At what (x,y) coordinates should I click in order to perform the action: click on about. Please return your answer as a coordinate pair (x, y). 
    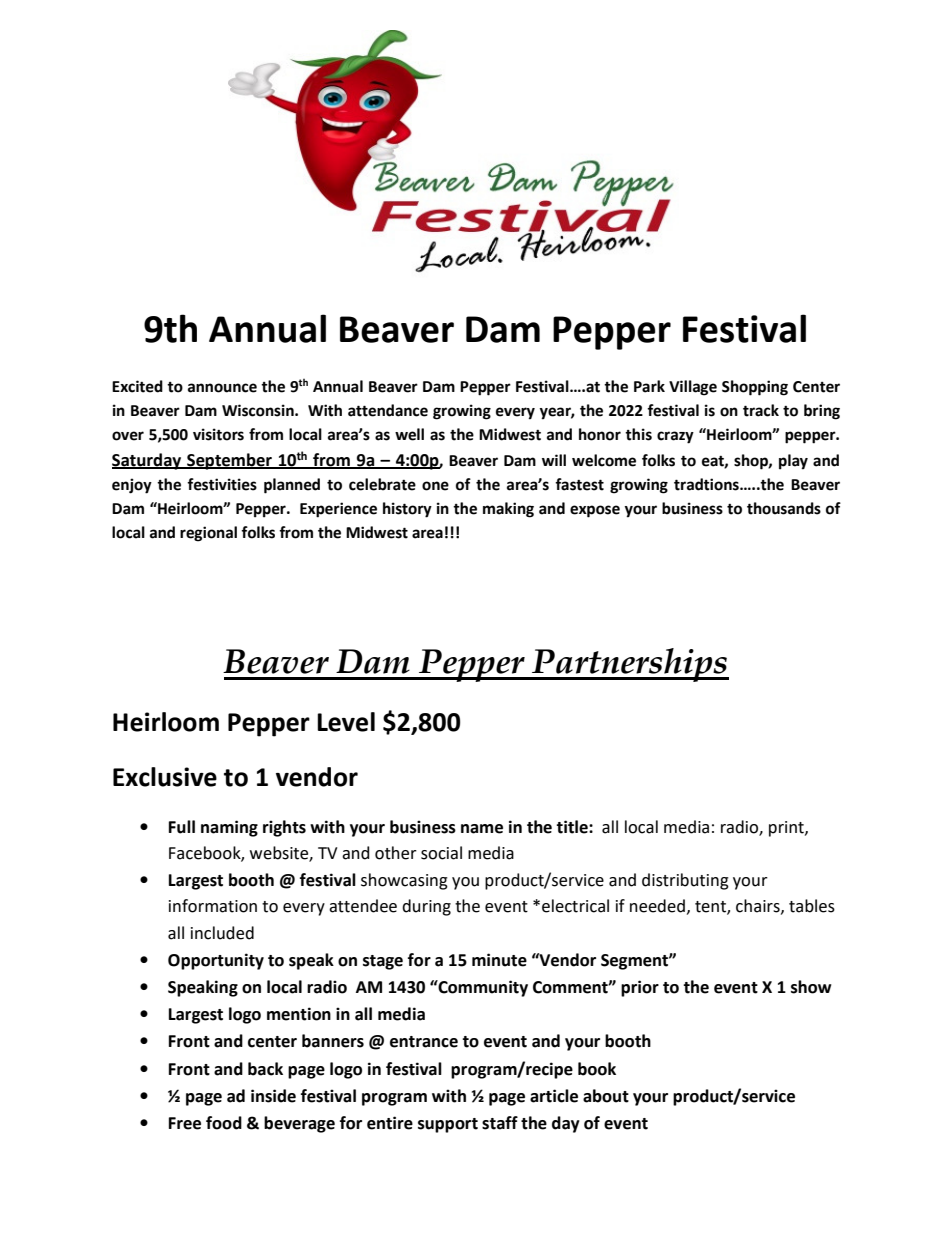
    Looking at the image, I should click on (606, 1096).
